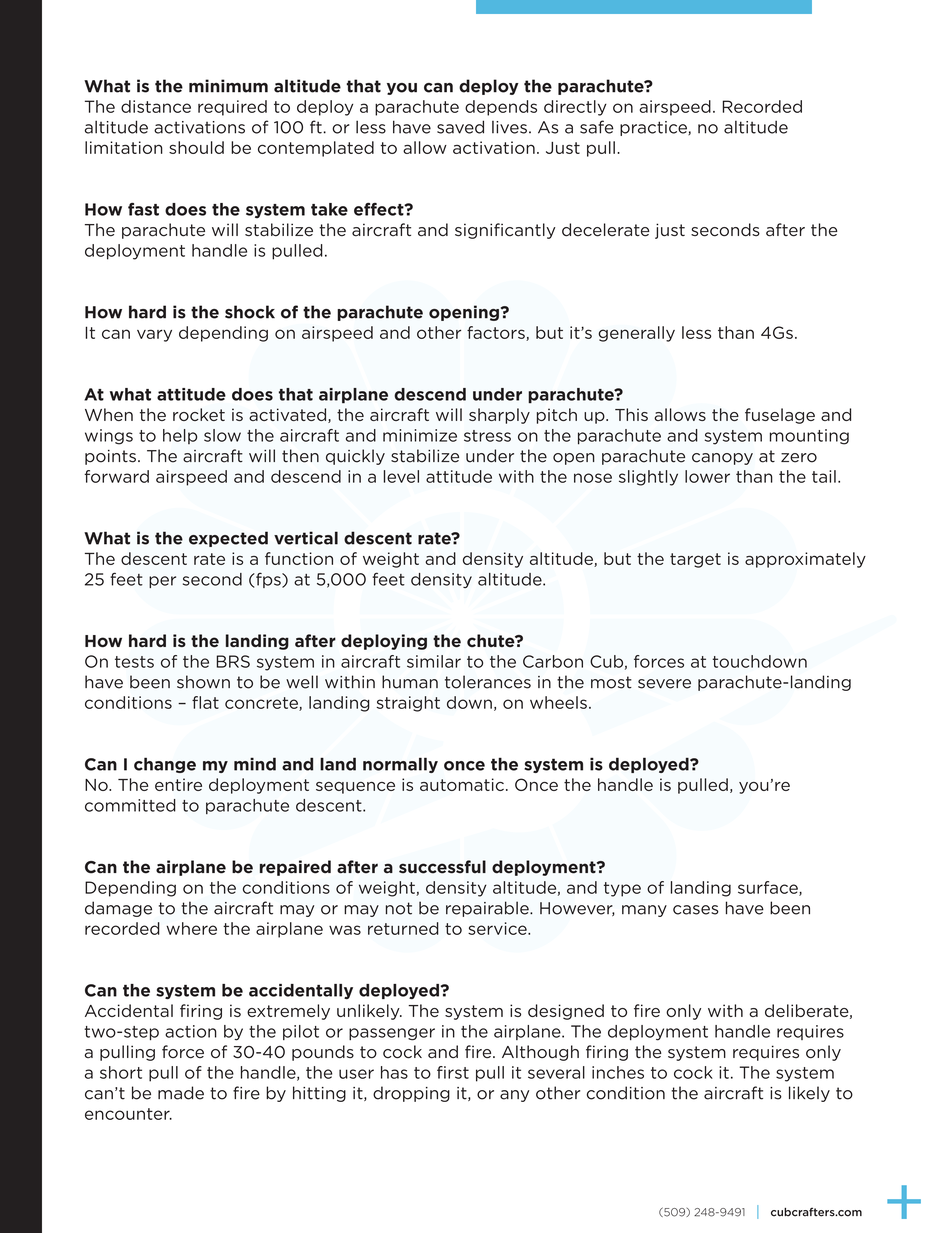  What do you see at coordinates (695, 560) in the document?
I see `target` at bounding box center [695, 560].
